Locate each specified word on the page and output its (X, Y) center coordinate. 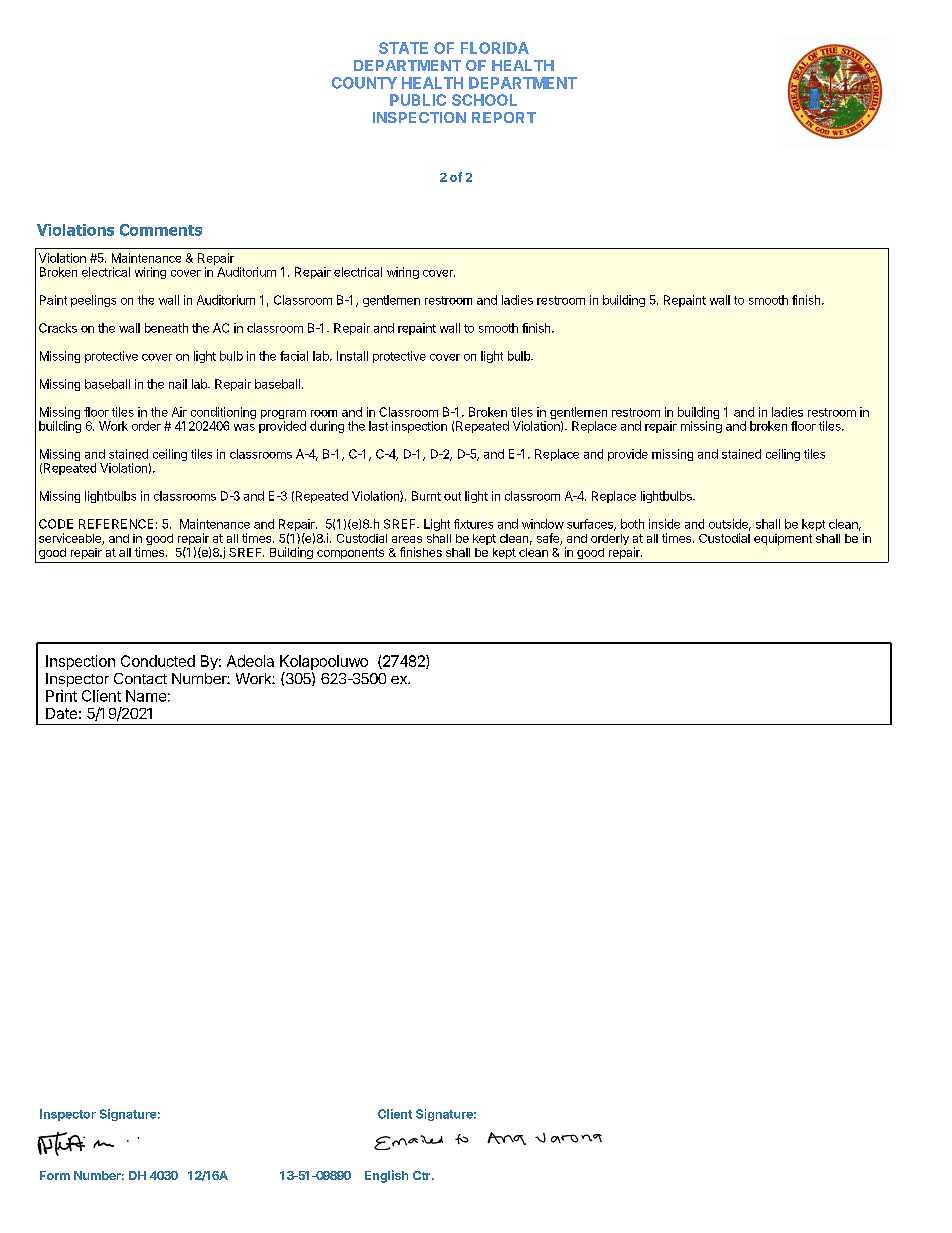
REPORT (504, 117)
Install (352, 356)
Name (146, 696)
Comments (161, 230)
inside (664, 524)
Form (55, 1175)
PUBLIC (418, 100)
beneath (166, 328)
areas (407, 539)
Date (61, 713)
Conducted (158, 661)
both (632, 524)
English (386, 1176)
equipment (783, 539)
